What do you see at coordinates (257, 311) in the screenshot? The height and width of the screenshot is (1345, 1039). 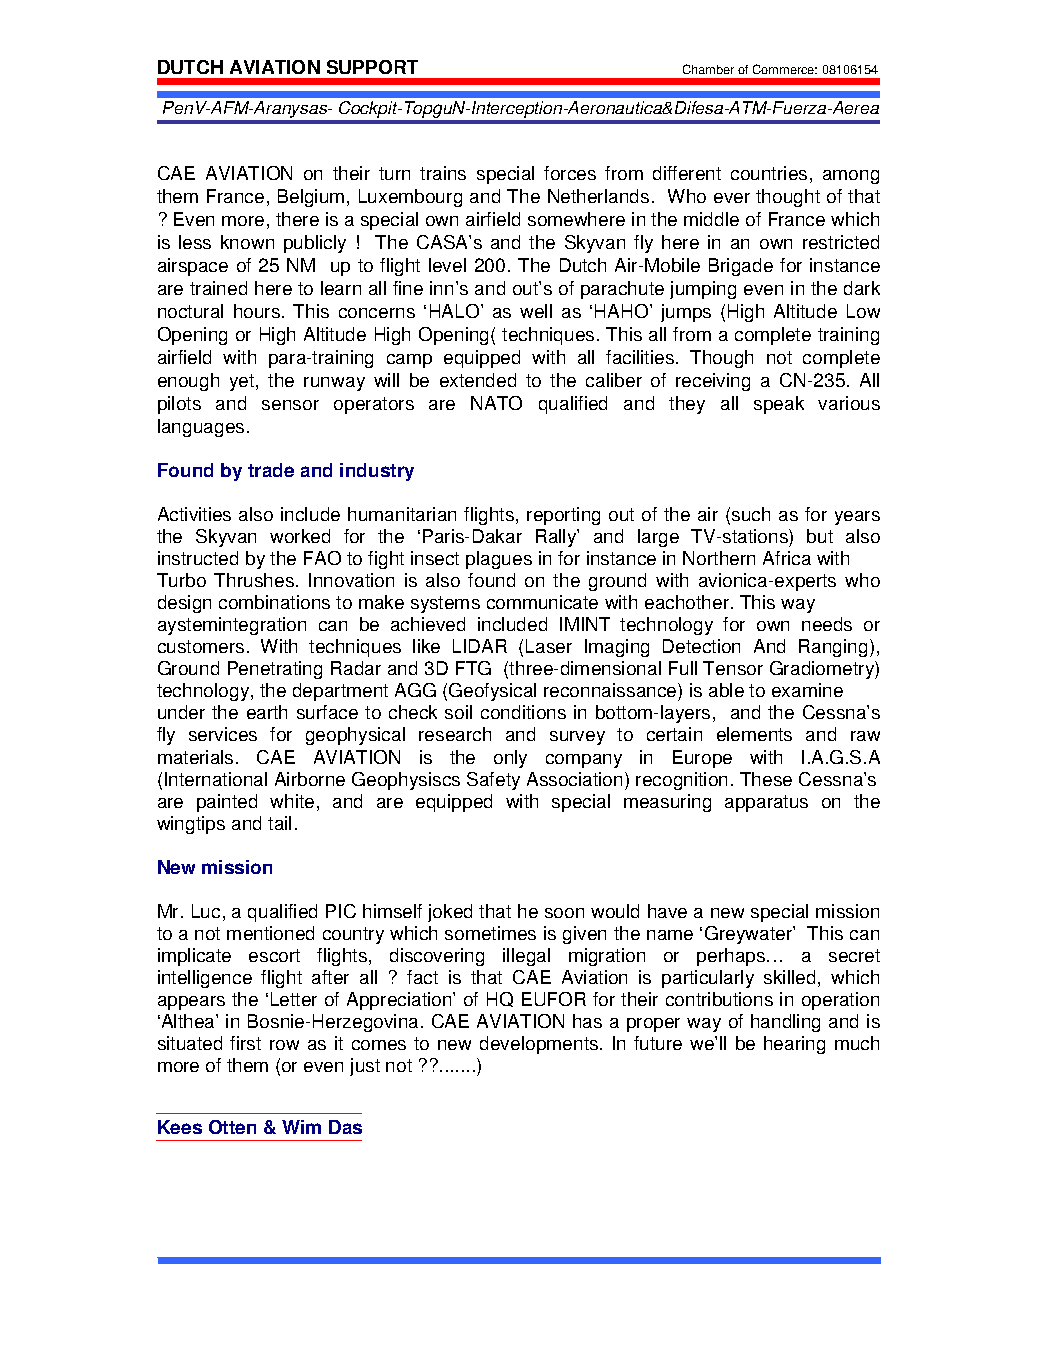 I see `hours` at bounding box center [257, 311].
